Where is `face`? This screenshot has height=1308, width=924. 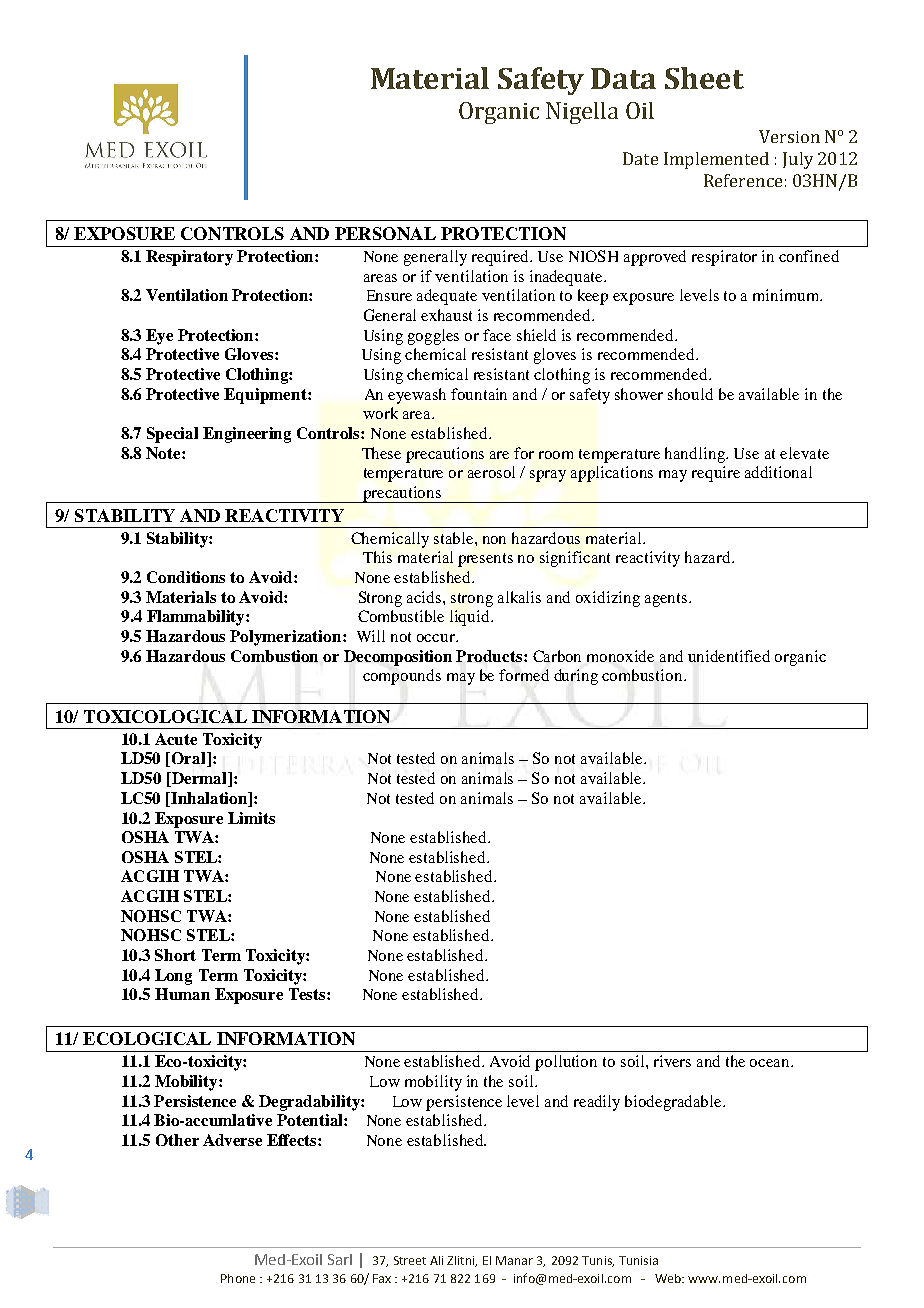 face is located at coordinates (497, 335).
